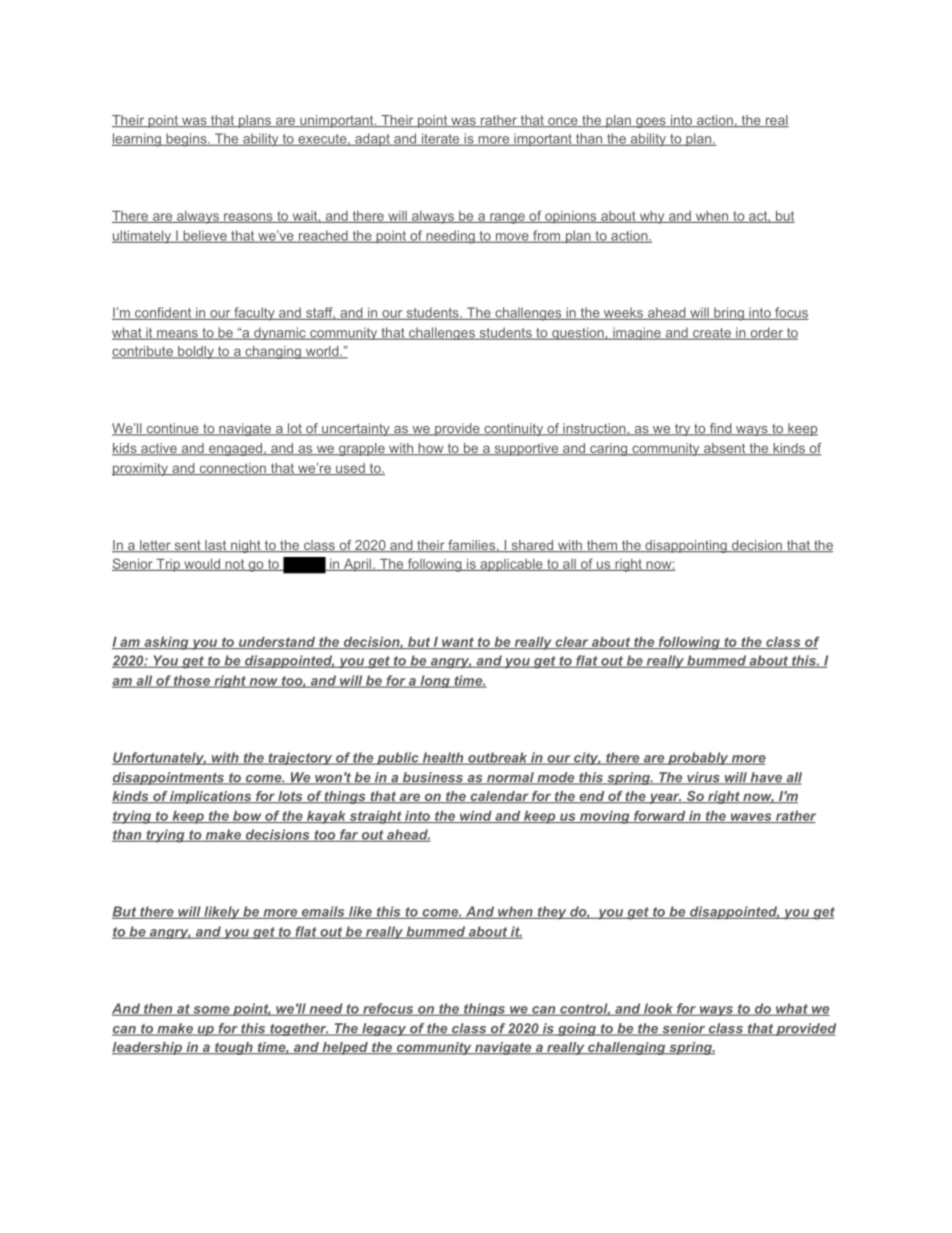 This screenshot has height=1233, width=952. Describe the element at coordinates (697, 758) in the screenshot. I see `probably` at that location.
